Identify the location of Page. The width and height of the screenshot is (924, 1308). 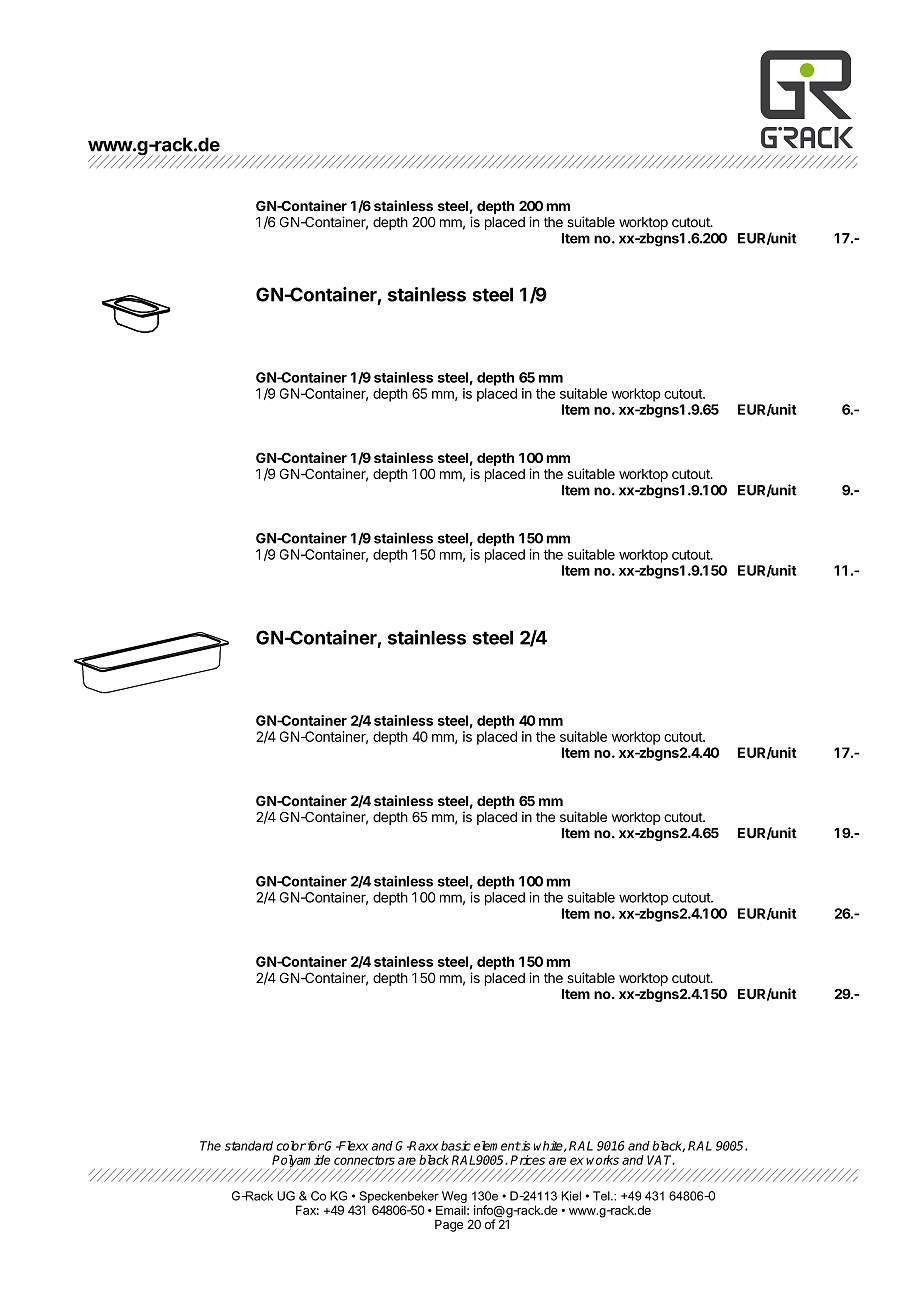
(449, 1226).
